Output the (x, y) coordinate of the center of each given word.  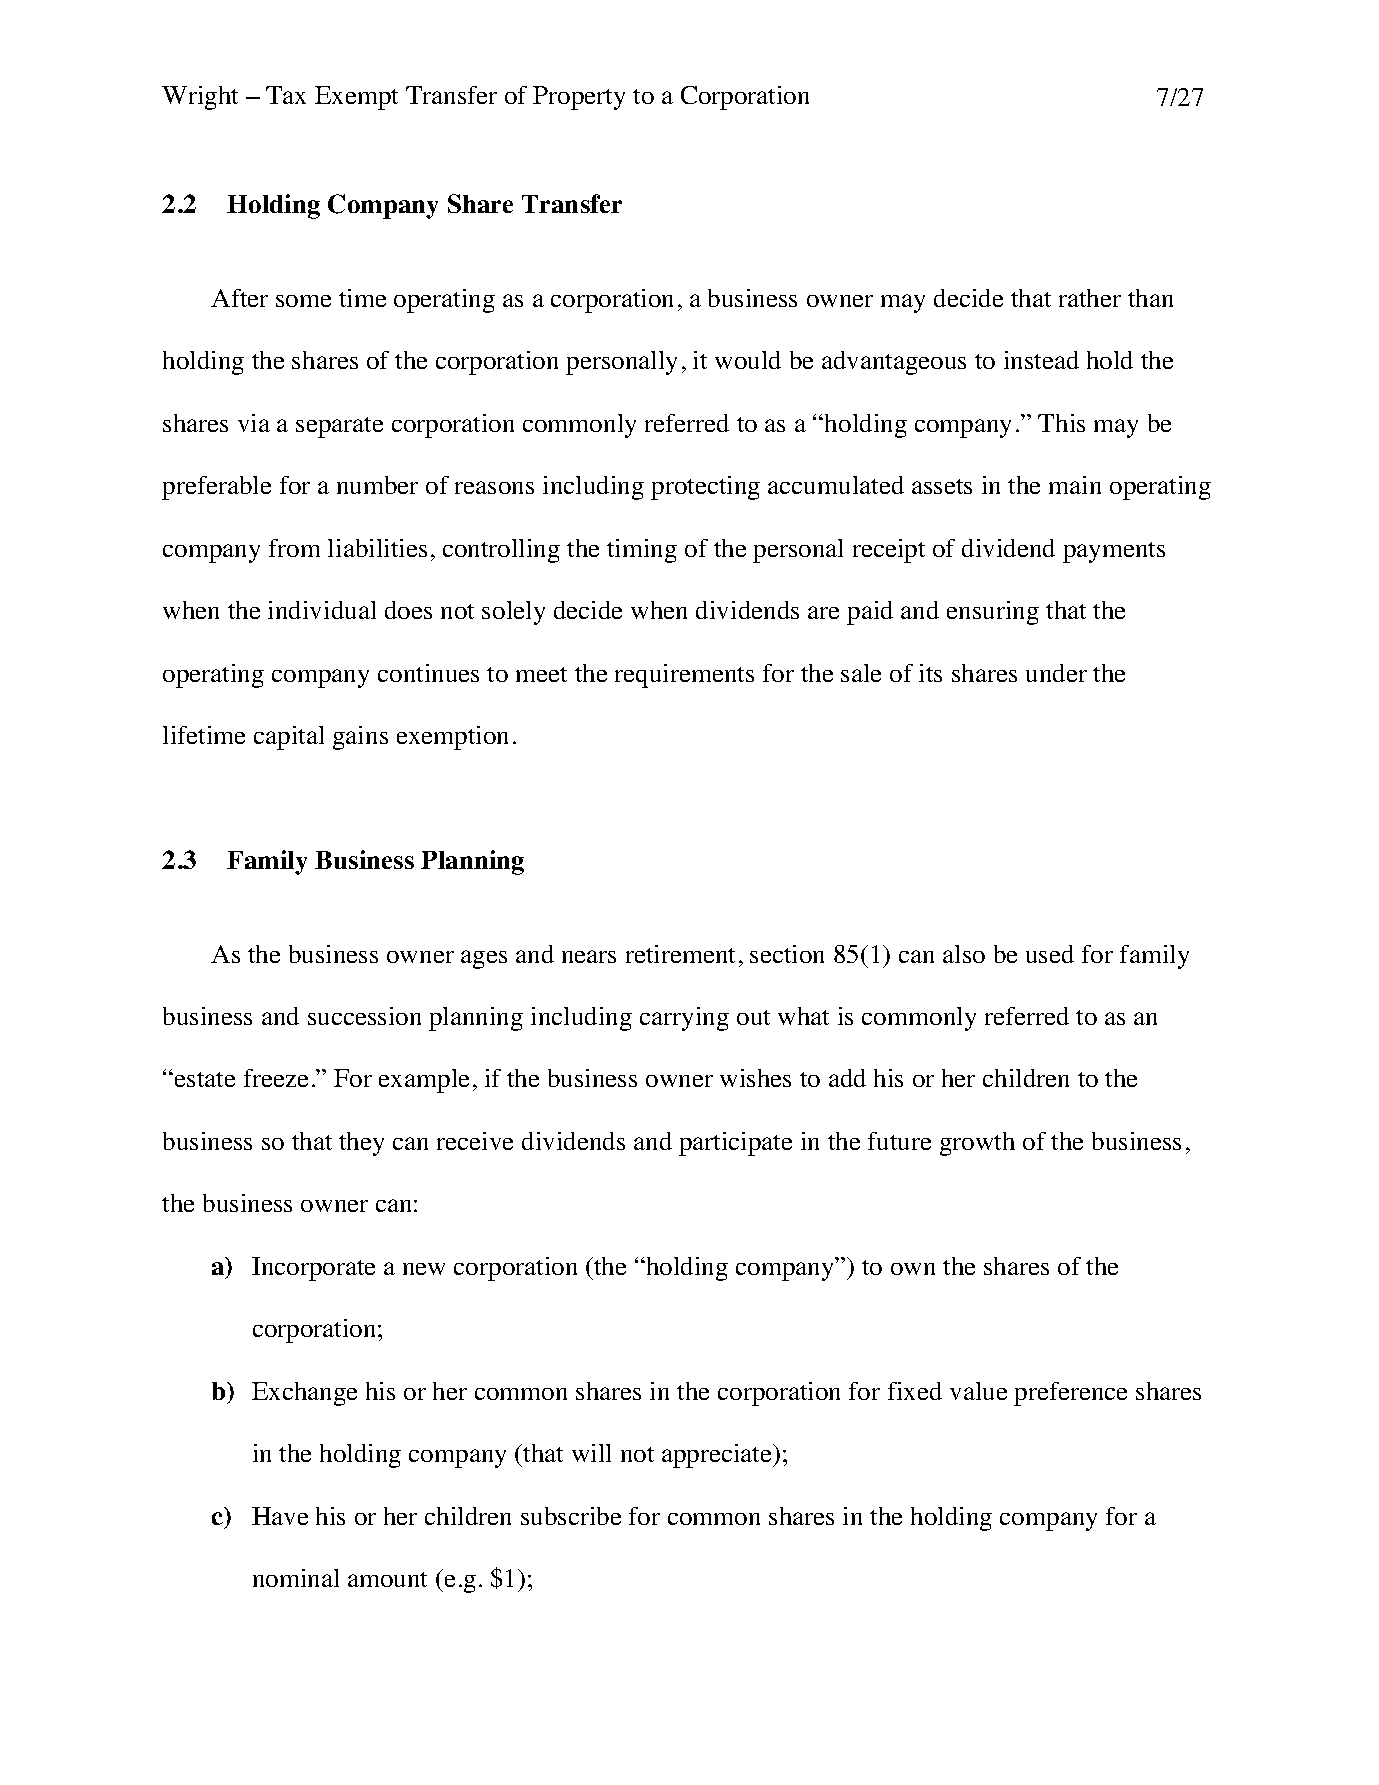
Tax (286, 95)
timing (642, 551)
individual (322, 610)
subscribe (571, 1516)
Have (280, 1516)
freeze (276, 1078)
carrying (684, 1019)
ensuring (993, 613)
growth (977, 1144)
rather (1090, 298)
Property (579, 98)
